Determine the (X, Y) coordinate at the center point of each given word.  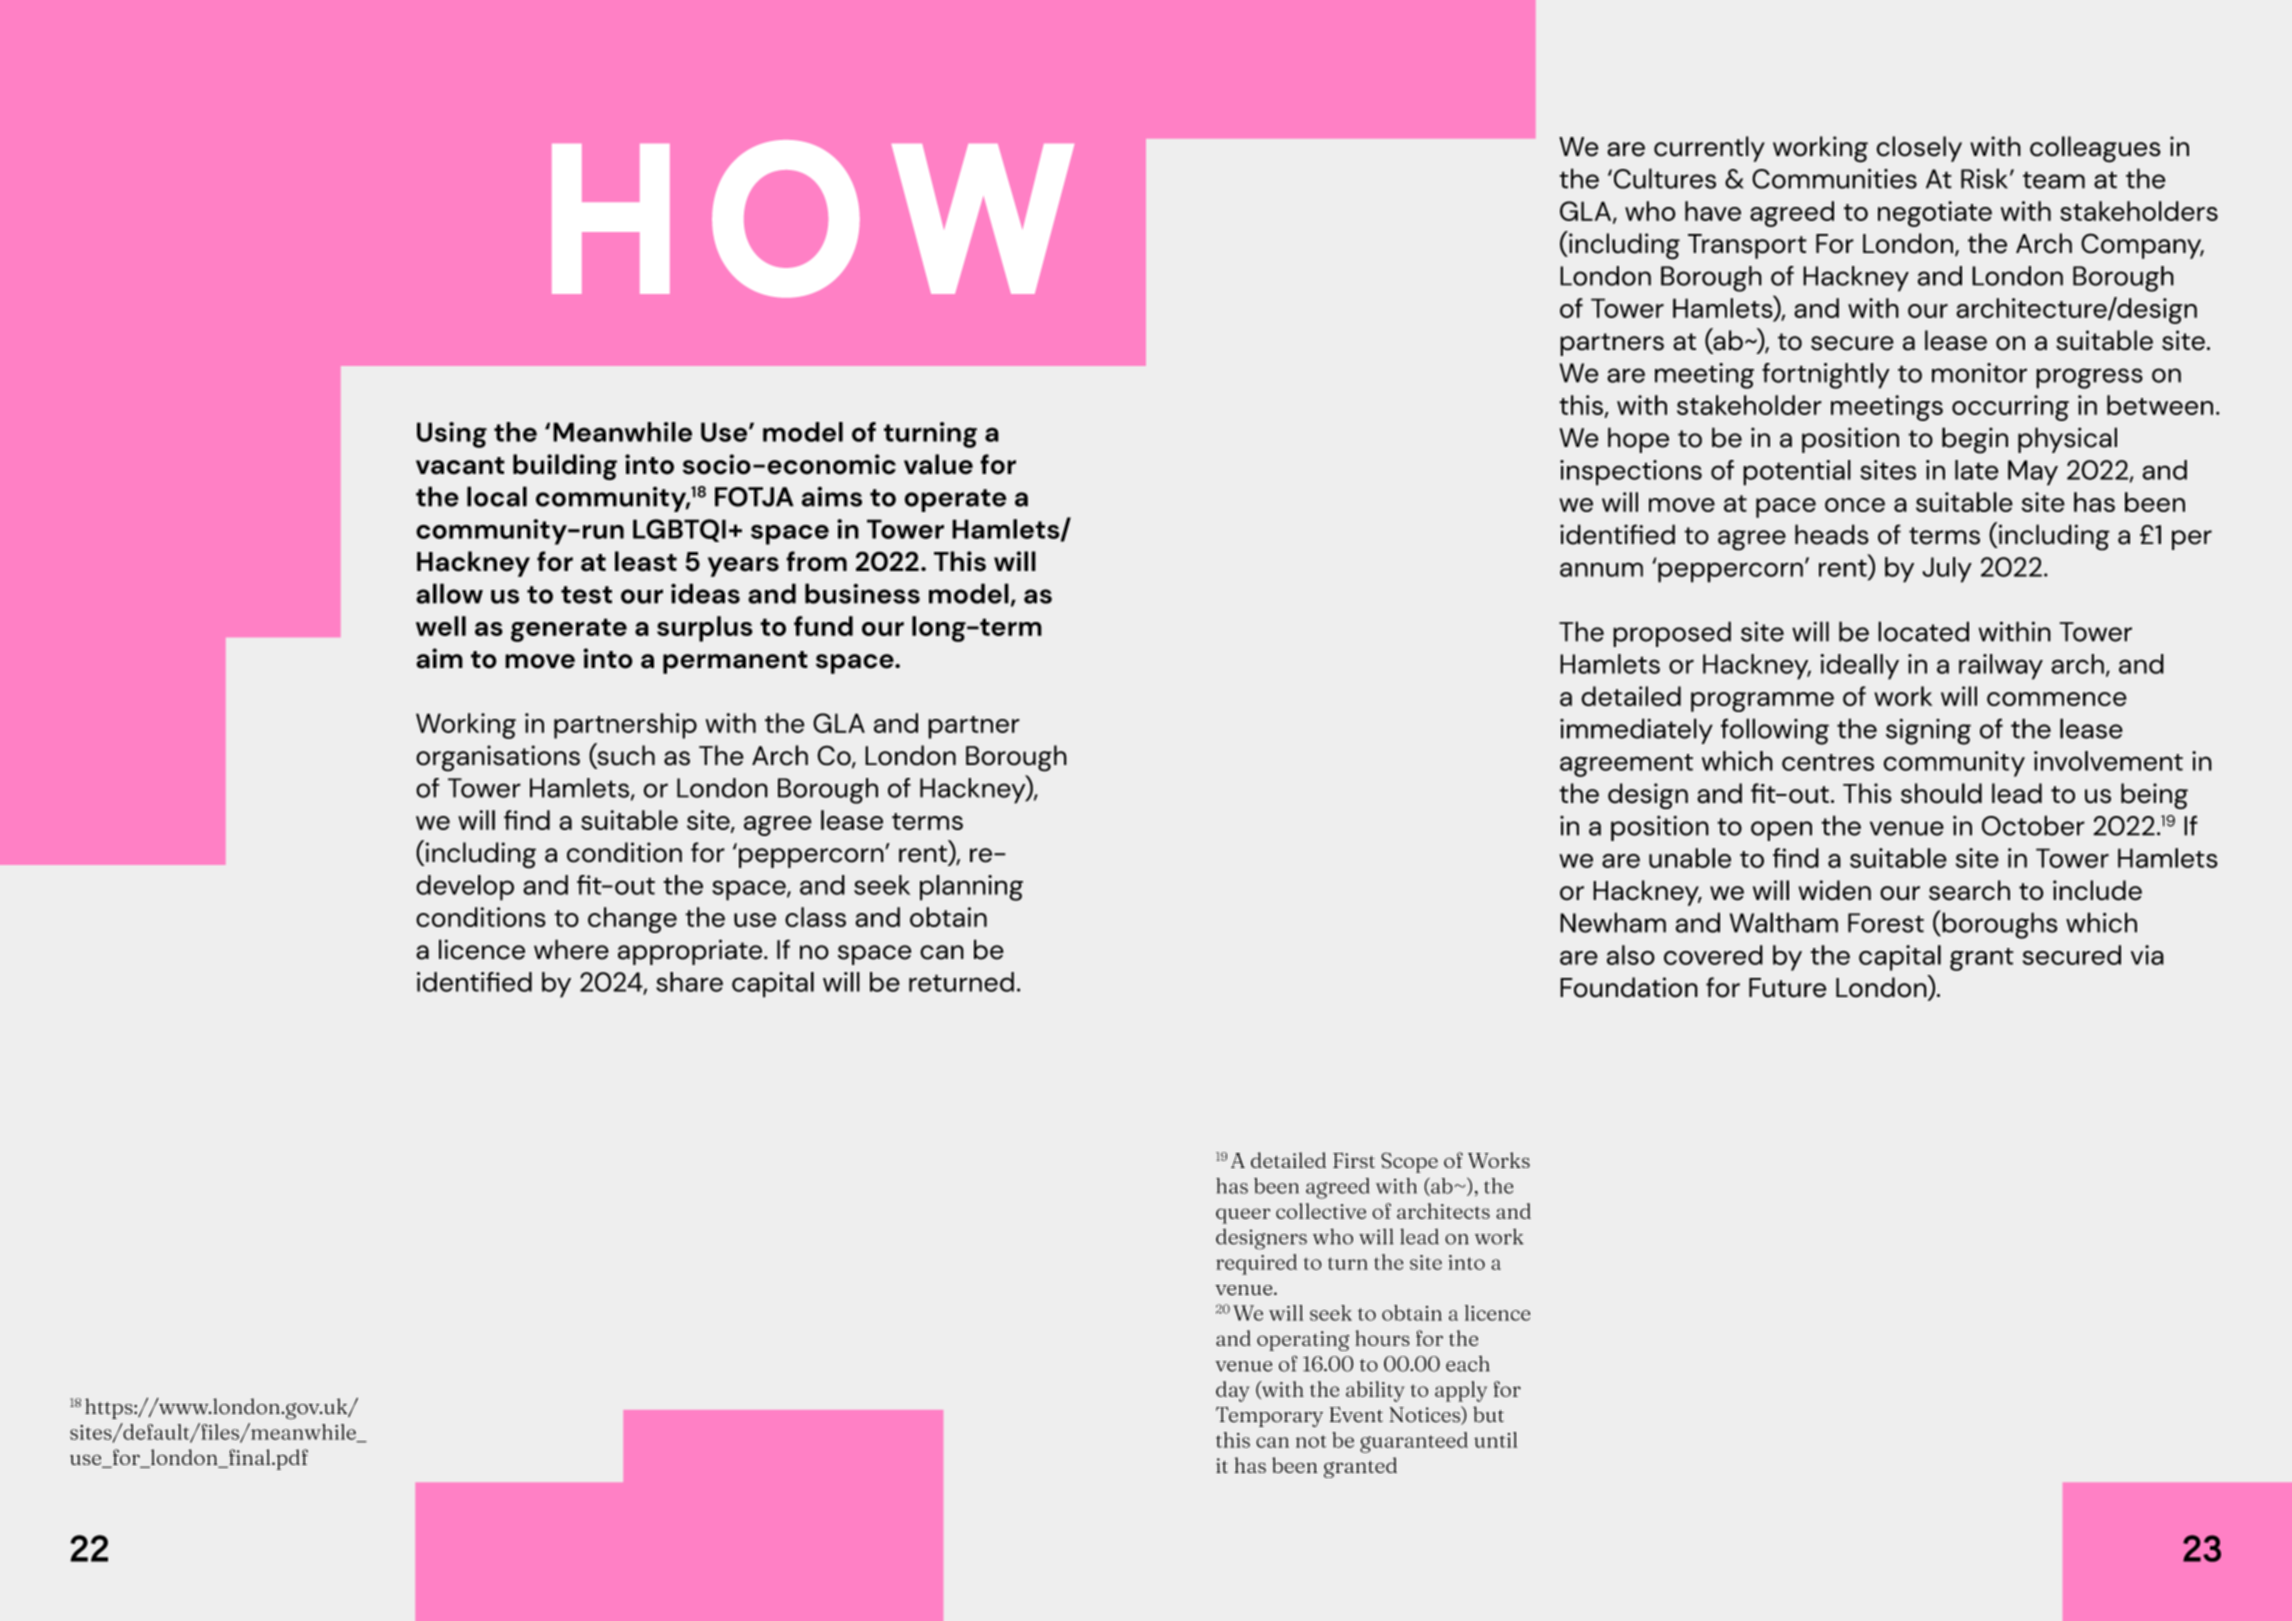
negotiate (1935, 214)
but (1488, 1414)
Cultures (1663, 178)
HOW (813, 218)
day (1232, 1391)
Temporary (1269, 1417)
